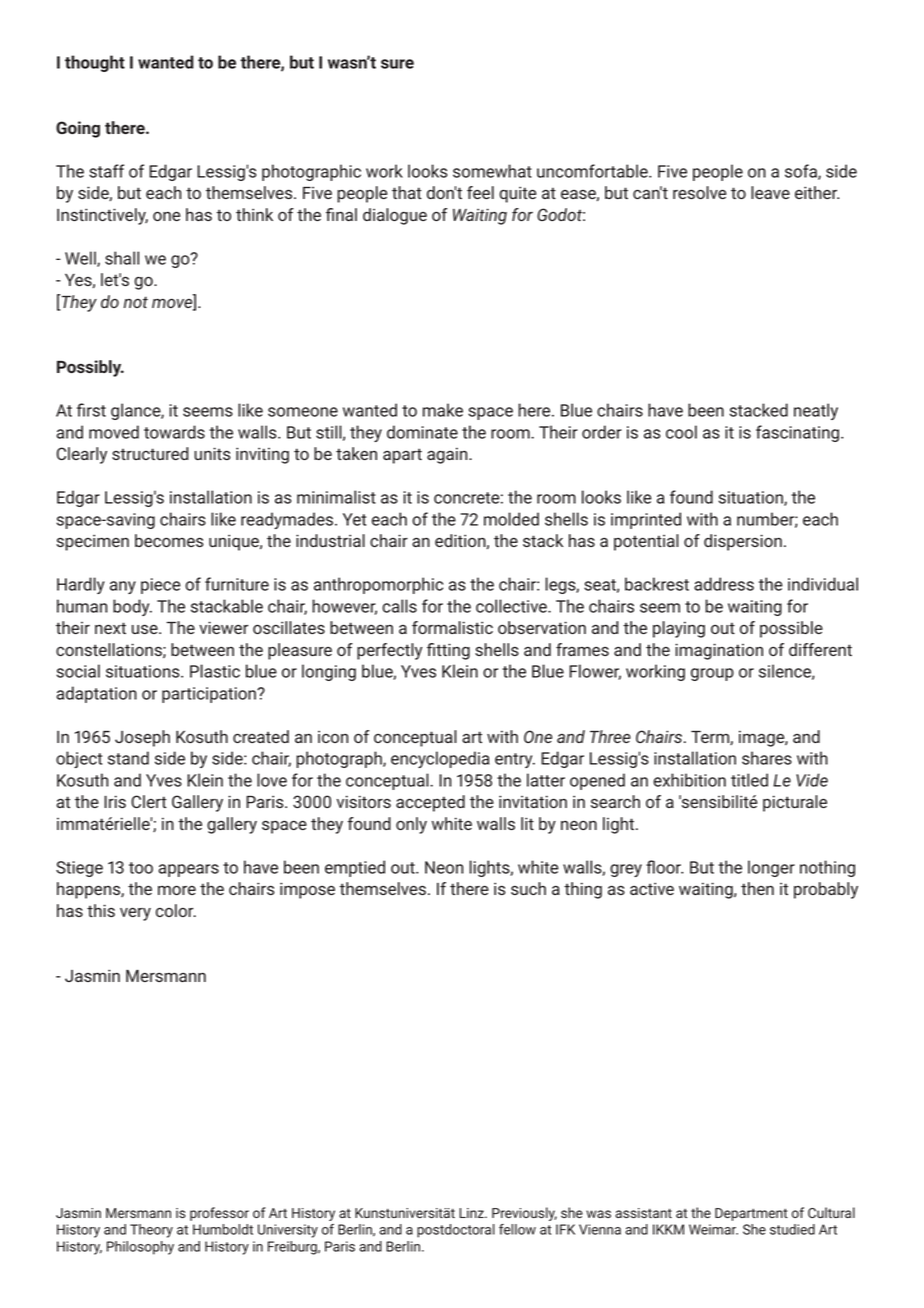 The height and width of the document is (1308, 924). I want to click on neatly, so click(816, 411).
